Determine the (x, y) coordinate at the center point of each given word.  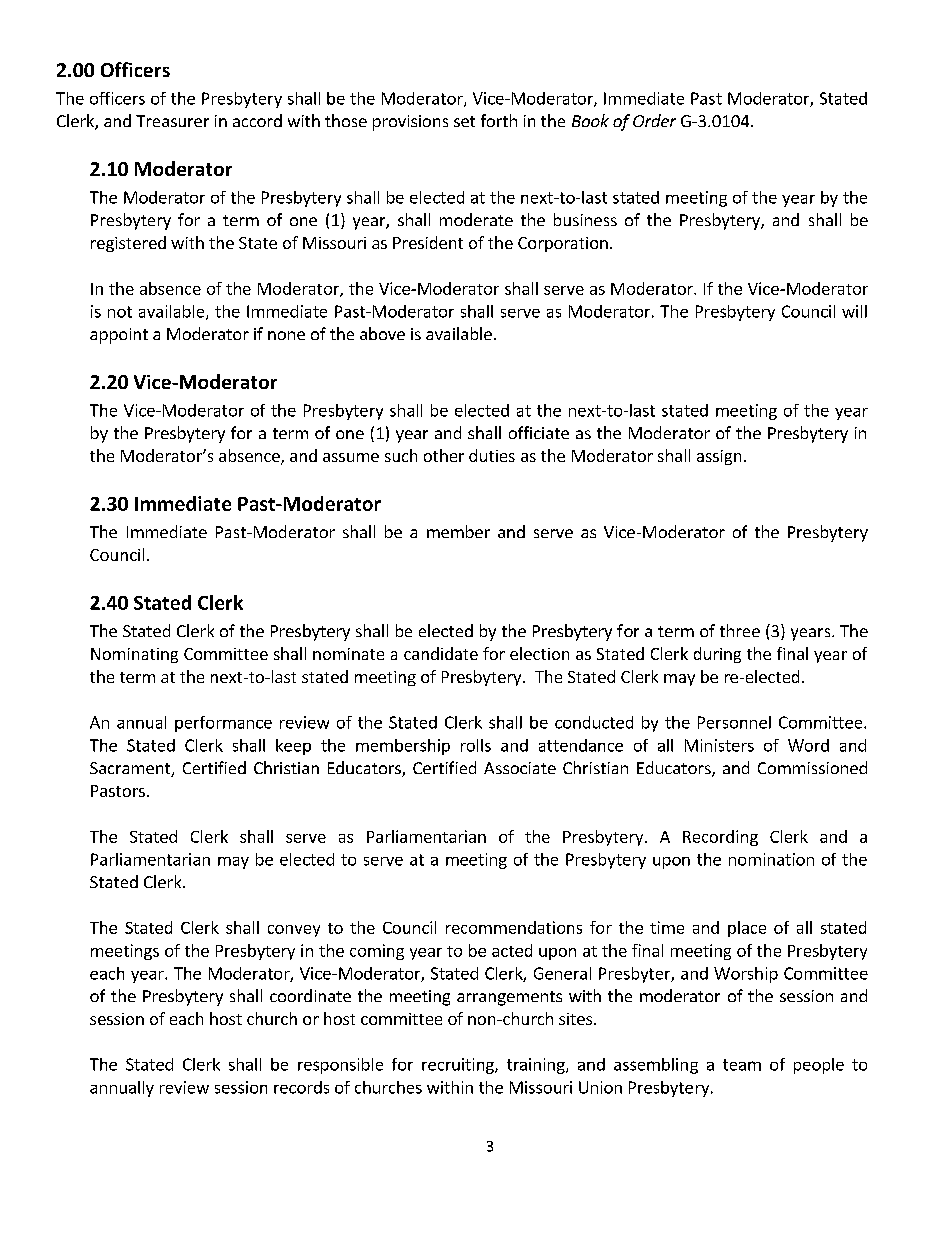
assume (351, 457)
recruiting (459, 1066)
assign (719, 457)
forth (499, 120)
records (301, 1087)
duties (492, 455)
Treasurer (172, 121)
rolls (476, 745)
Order (654, 120)
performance (223, 724)
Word (808, 745)
